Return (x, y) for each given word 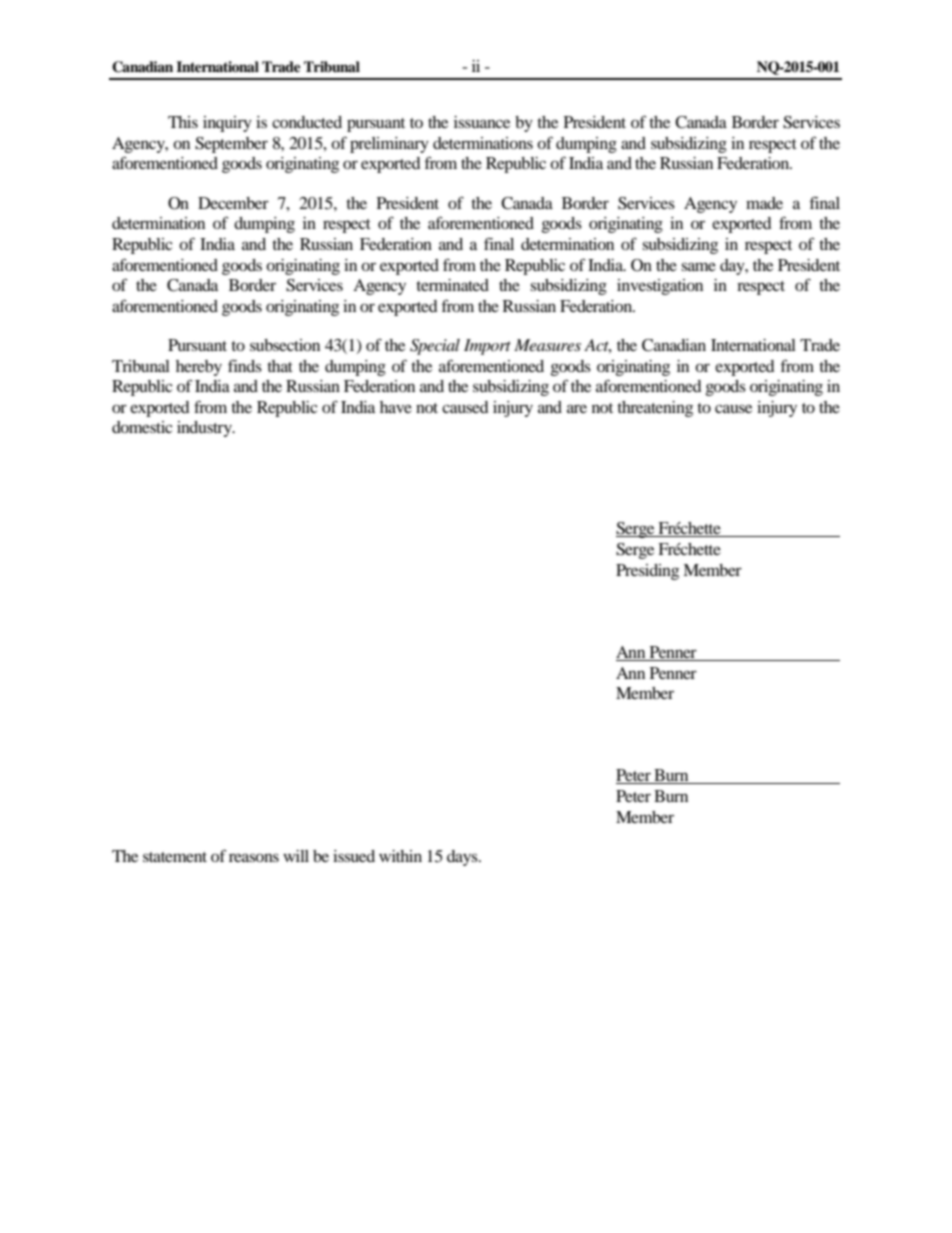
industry (205, 429)
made (764, 203)
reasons (254, 857)
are (577, 408)
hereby (199, 368)
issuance (482, 122)
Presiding (647, 572)
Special (435, 347)
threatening (655, 409)
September (231, 145)
